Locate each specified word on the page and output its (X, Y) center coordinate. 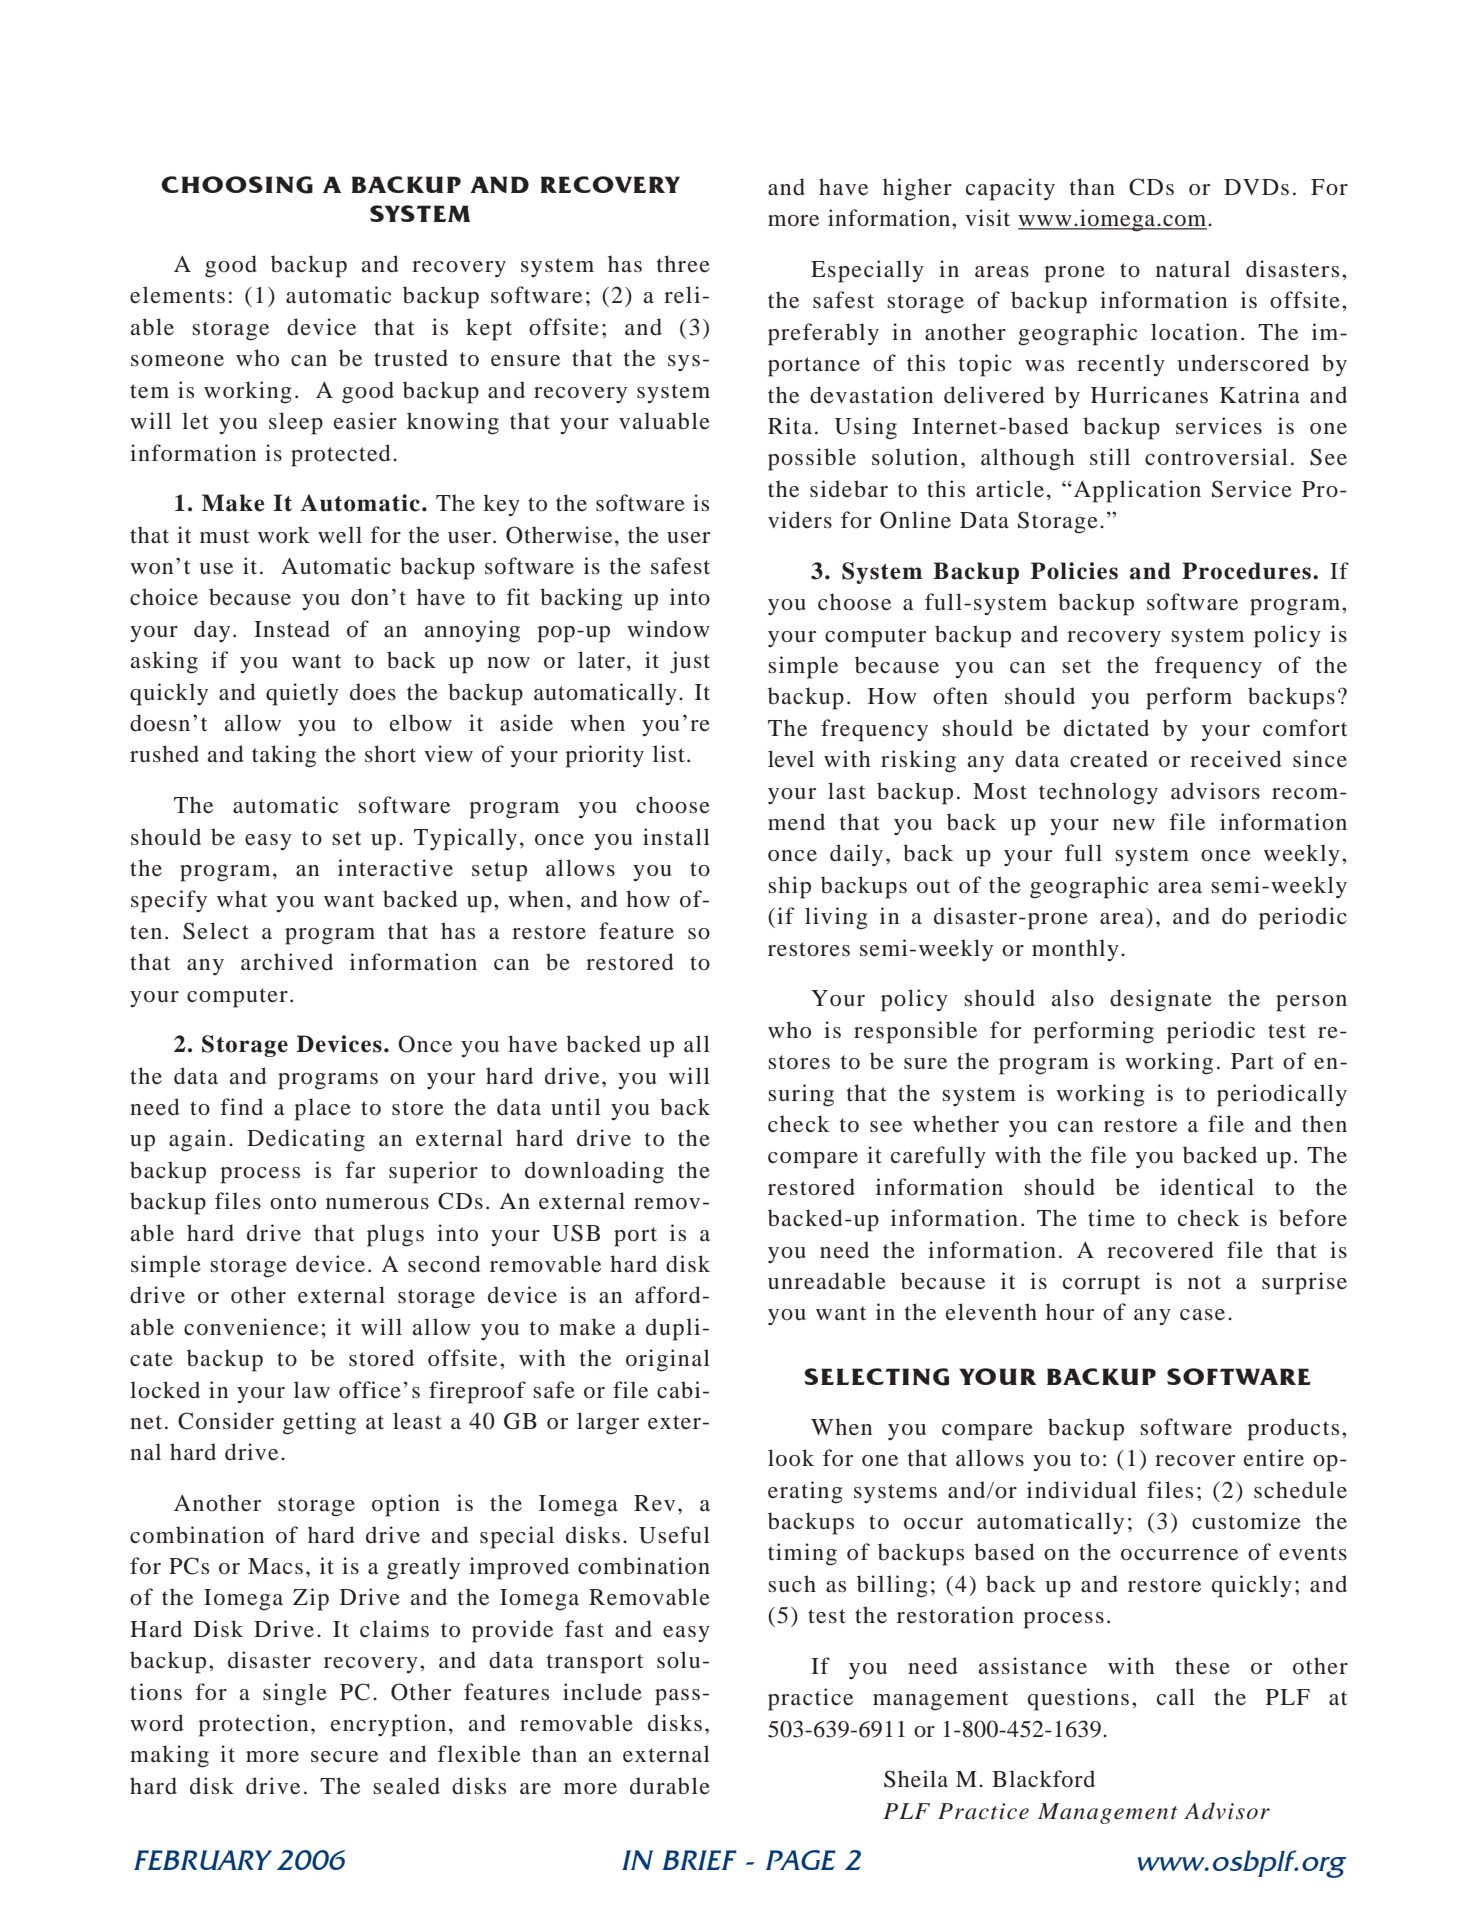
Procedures (1246, 571)
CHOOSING (237, 185)
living (836, 918)
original (668, 1360)
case (1202, 1315)
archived (287, 962)
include (602, 1692)
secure (344, 1757)
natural (1193, 269)
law (312, 1390)
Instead (292, 629)
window (668, 629)
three (683, 264)
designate (1161, 1000)
